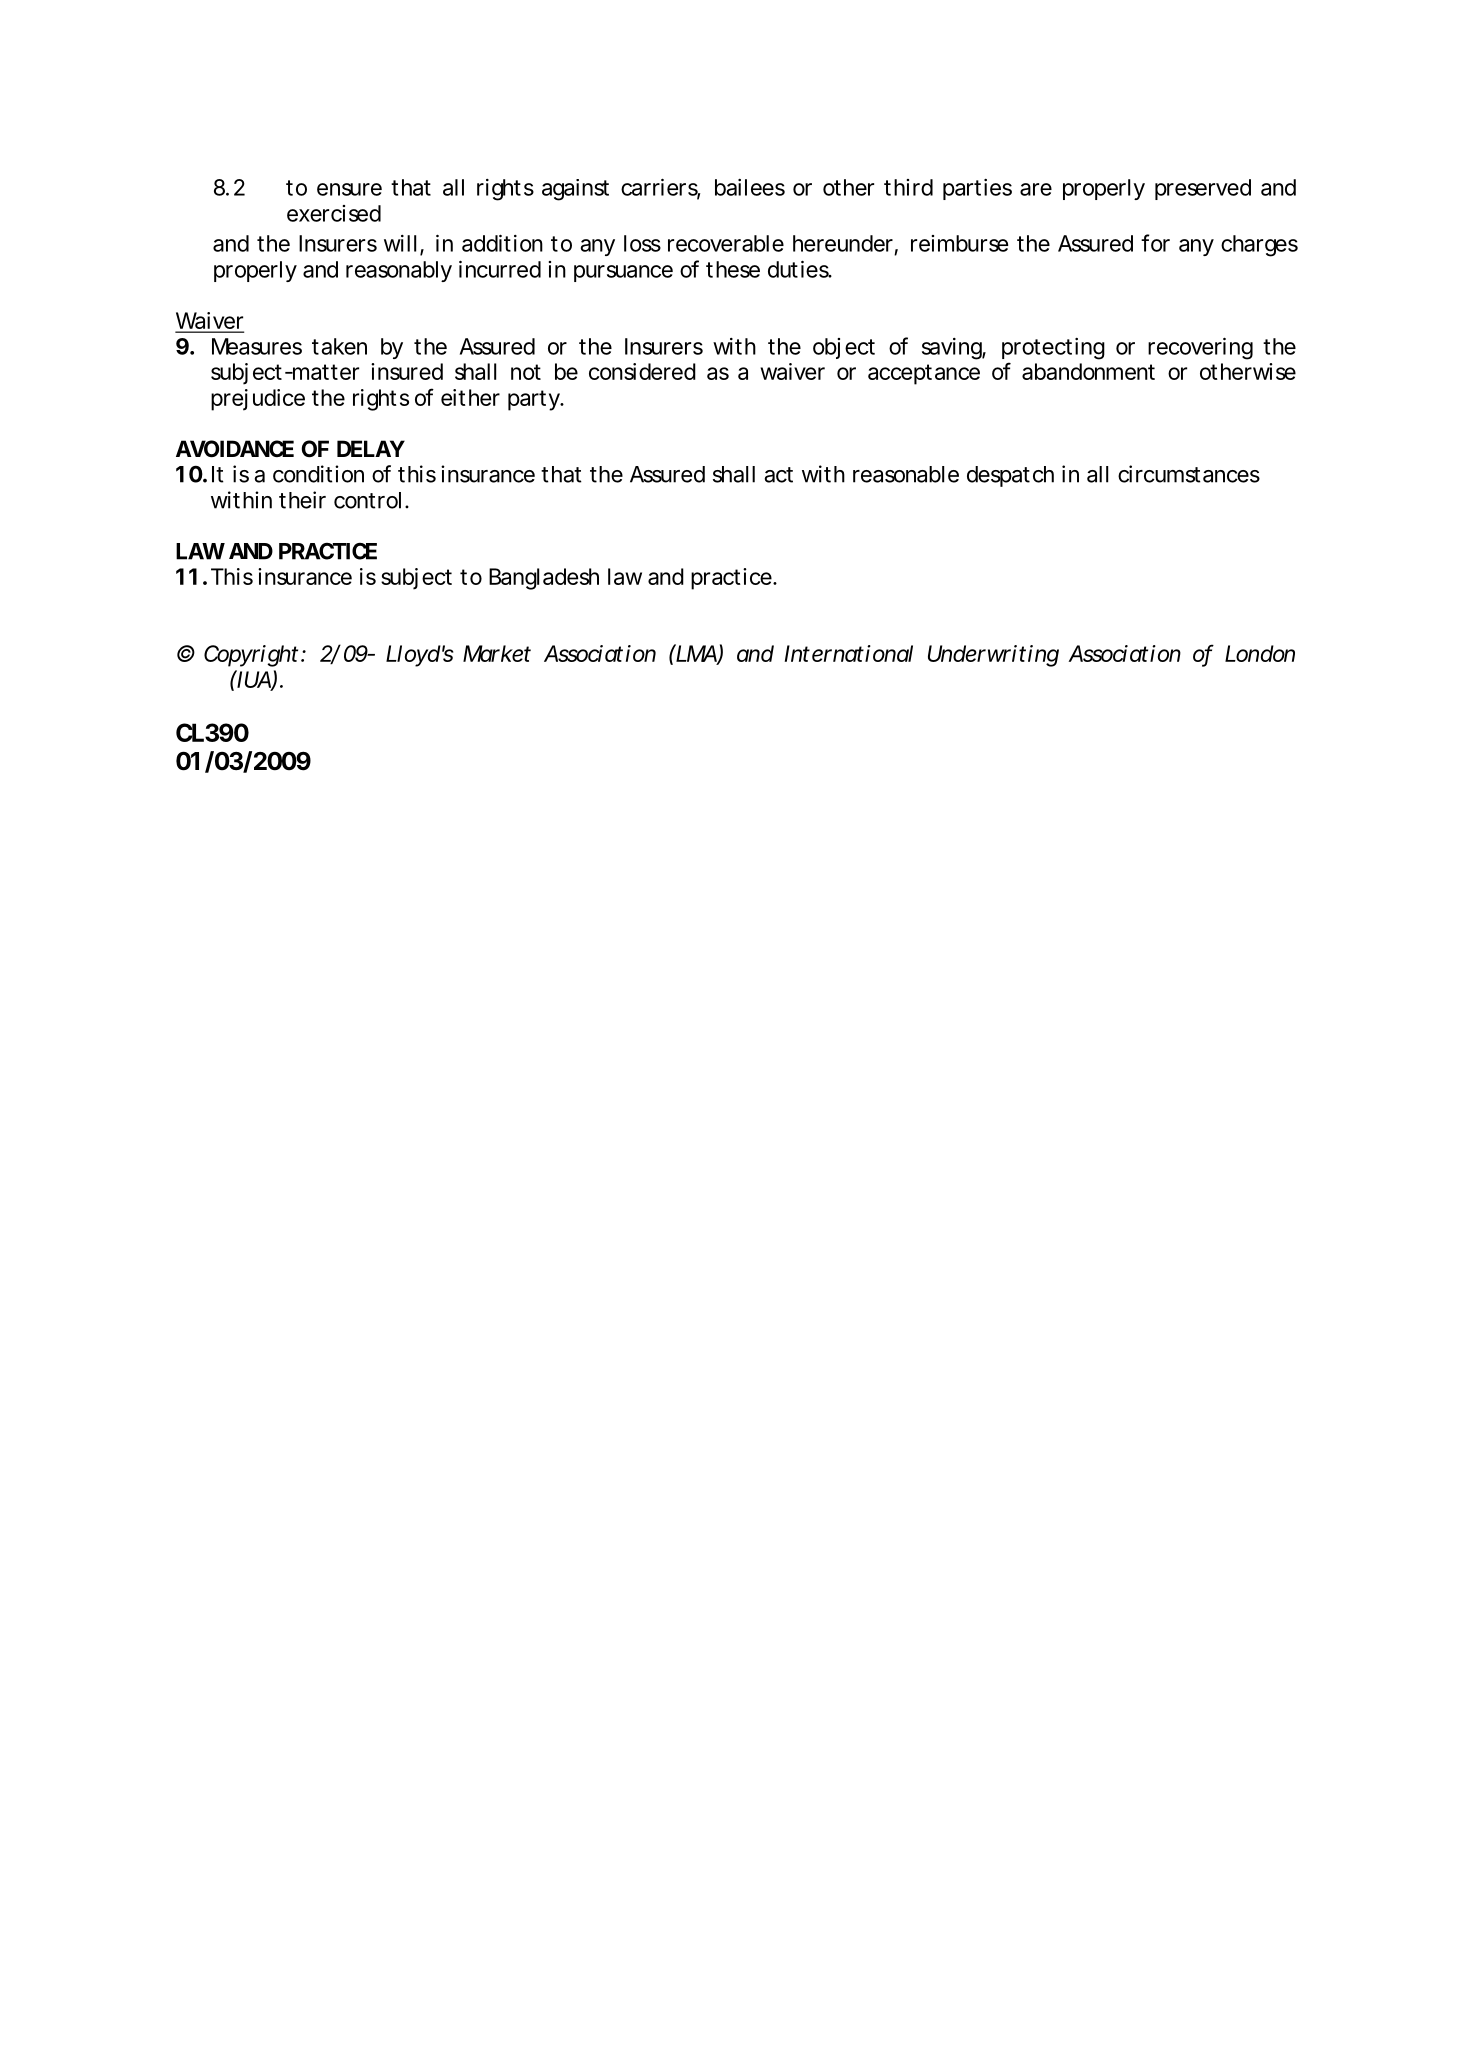 Image resolution: width=1459 pixels, height=2065 pixels. Describe the element at coordinates (258, 400) in the image. I see `prejudice` at that location.
